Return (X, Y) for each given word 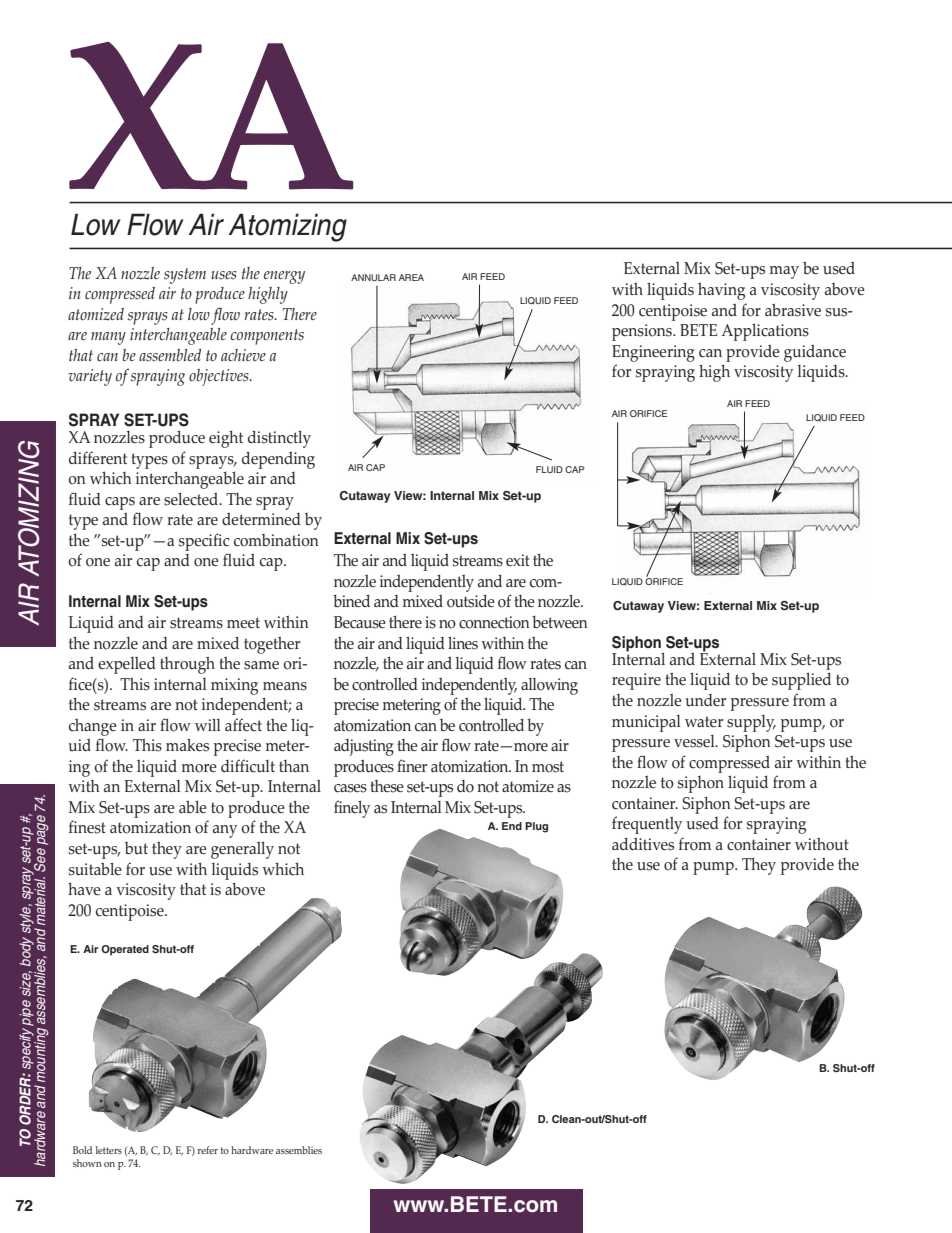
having (721, 291)
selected (192, 499)
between (560, 622)
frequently (647, 825)
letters (109, 1150)
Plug (536, 827)
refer (208, 1150)
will (208, 724)
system (185, 276)
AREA (411, 277)
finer (412, 766)
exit (518, 560)
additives (643, 844)
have (84, 889)
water (704, 722)
